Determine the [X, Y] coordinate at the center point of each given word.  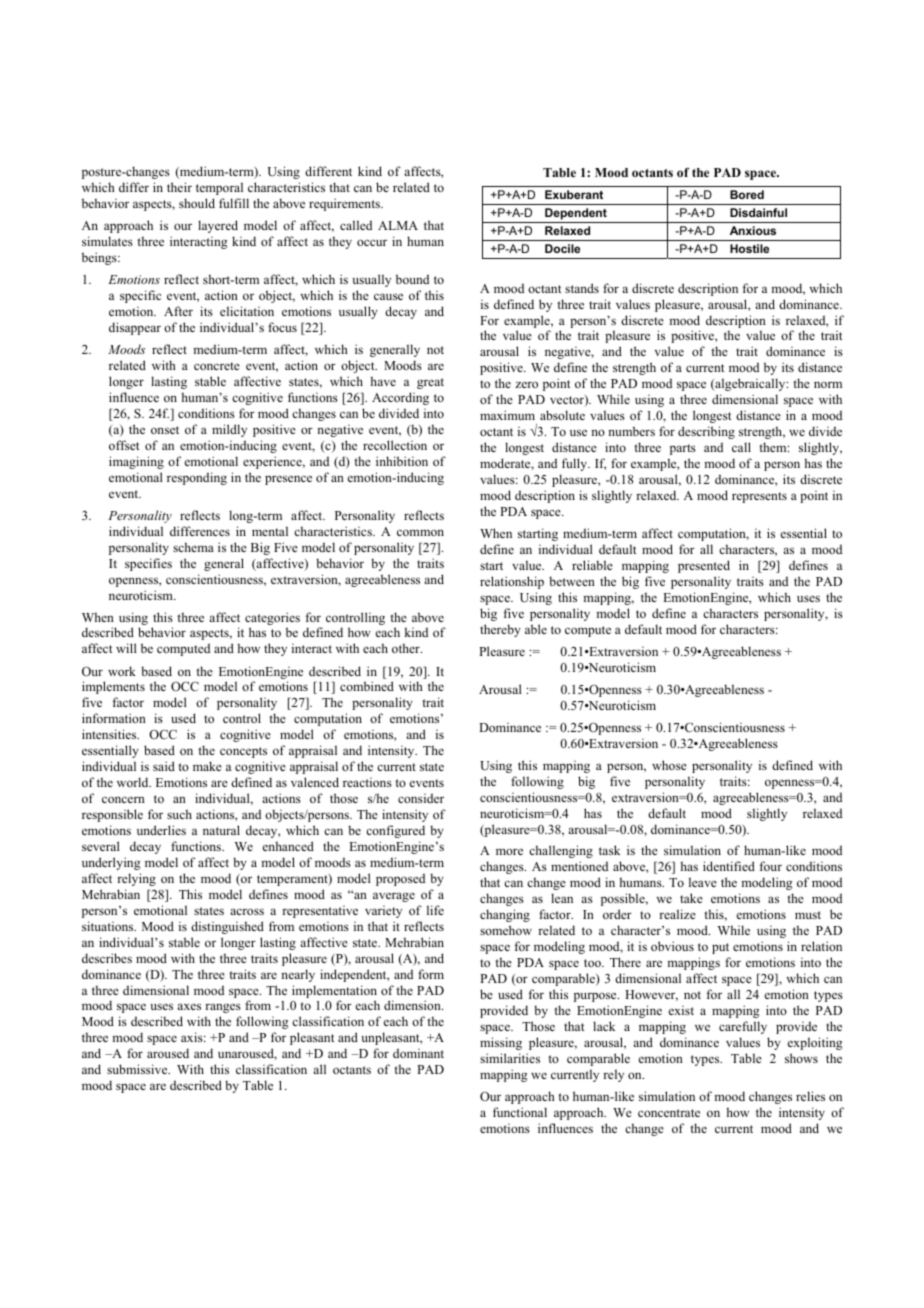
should [197, 203]
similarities [510, 1058]
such [179, 814]
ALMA [398, 225]
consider [421, 798]
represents [759, 497]
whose [669, 765]
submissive [138, 1069]
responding [197, 478]
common [420, 532]
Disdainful [758, 212]
